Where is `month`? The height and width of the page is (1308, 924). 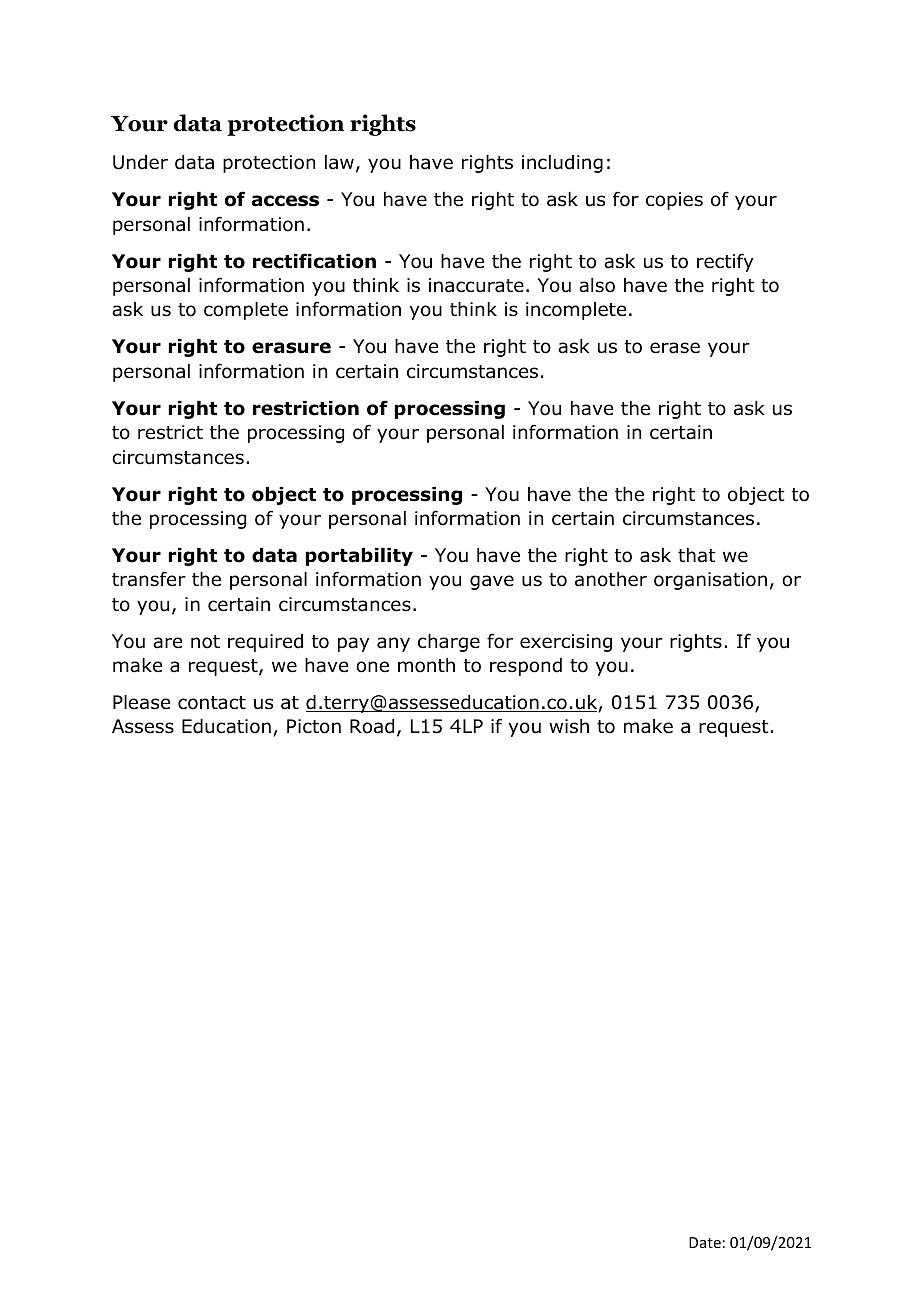
month is located at coordinates (426, 665).
